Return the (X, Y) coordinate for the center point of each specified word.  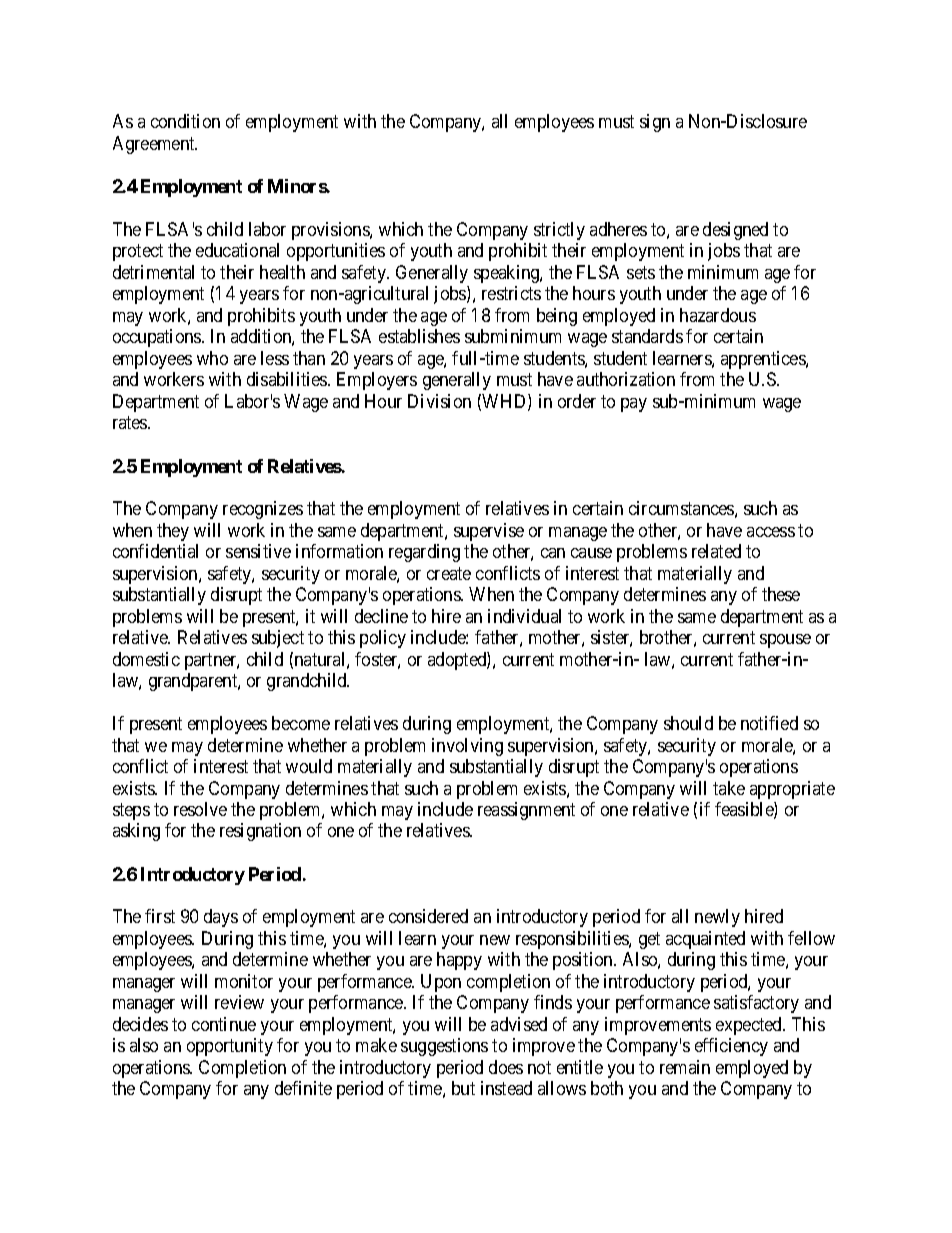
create (449, 573)
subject (278, 639)
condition (185, 121)
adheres (618, 229)
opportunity (230, 1047)
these (781, 594)
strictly (559, 231)
